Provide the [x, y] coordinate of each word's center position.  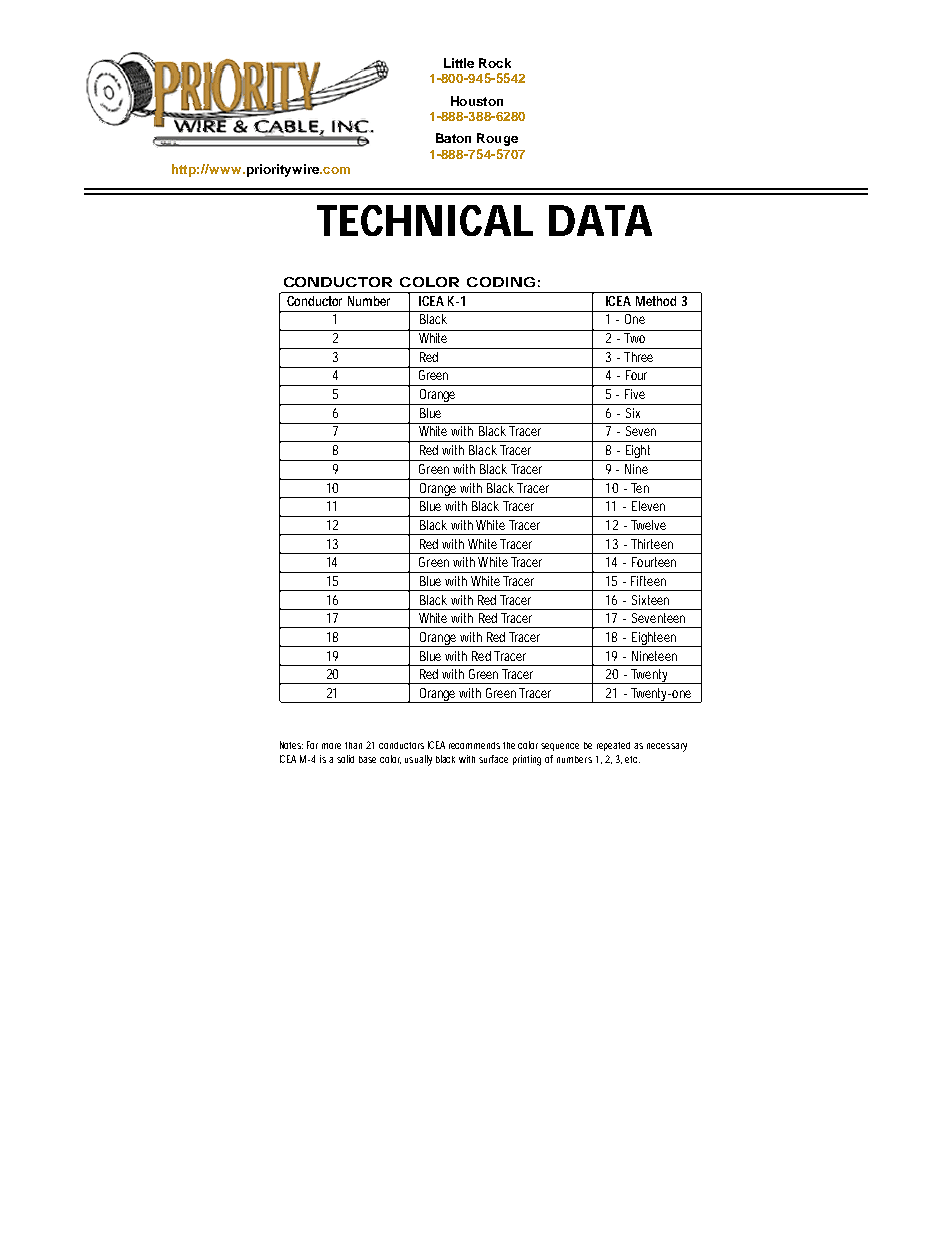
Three [638, 357]
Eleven [648, 506]
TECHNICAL [425, 220]
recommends [474, 745]
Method [656, 301]
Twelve [648, 525]
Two [634, 338]
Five [635, 394]
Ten [640, 488]
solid [345, 759]
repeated [613, 746]
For [312, 745]
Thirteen [652, 544]
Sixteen [650, 600]
